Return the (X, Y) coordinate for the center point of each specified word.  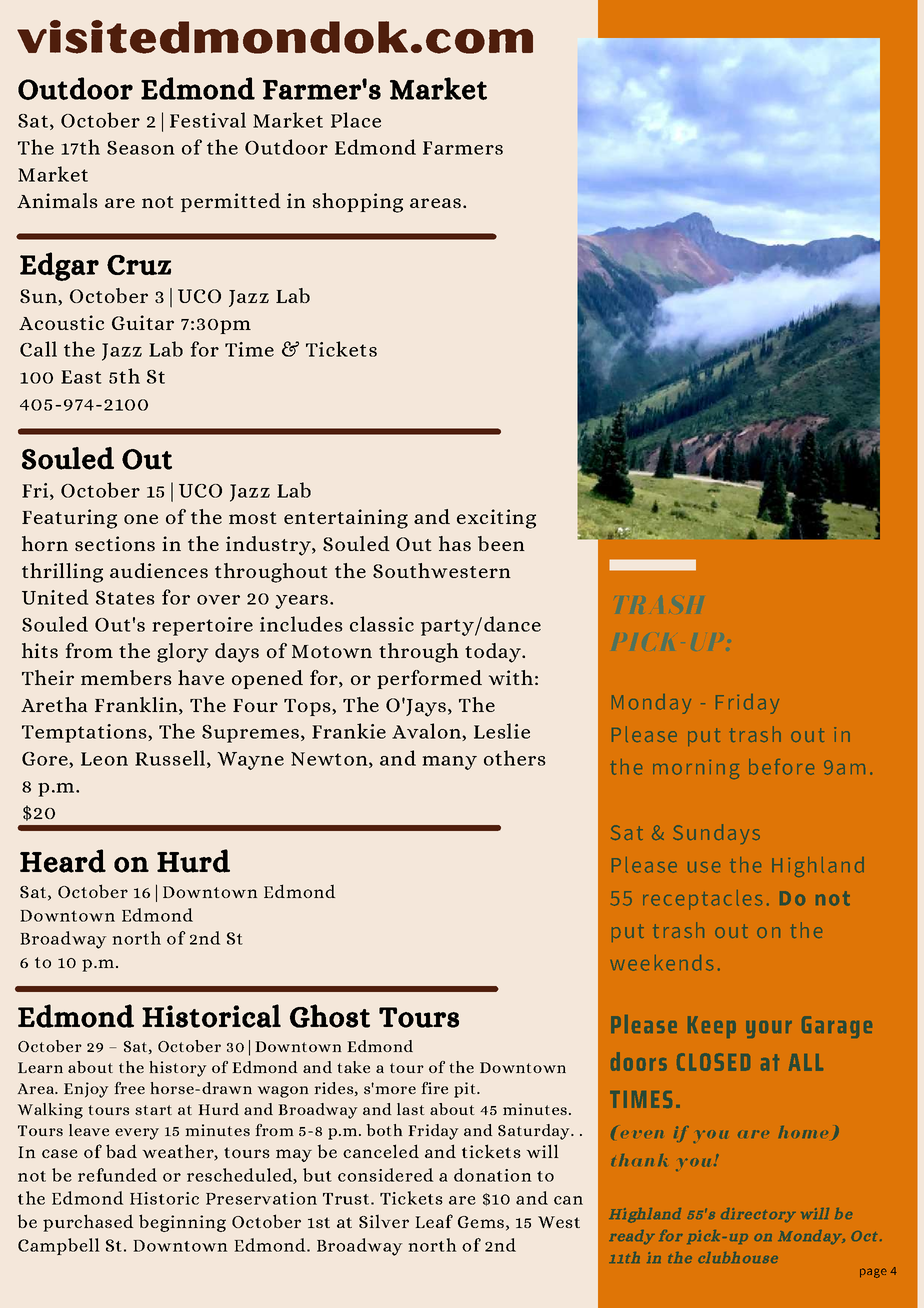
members (126, 677)
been (501, 543)
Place (356, 120)
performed (429, 679)
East (81, 377)
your (769, 1029)
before (781, 767)
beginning (182, 1223)
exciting (496, 519)
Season (141, 148)
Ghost (330, 1016)
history (178, 1069)
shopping (358, 203)
